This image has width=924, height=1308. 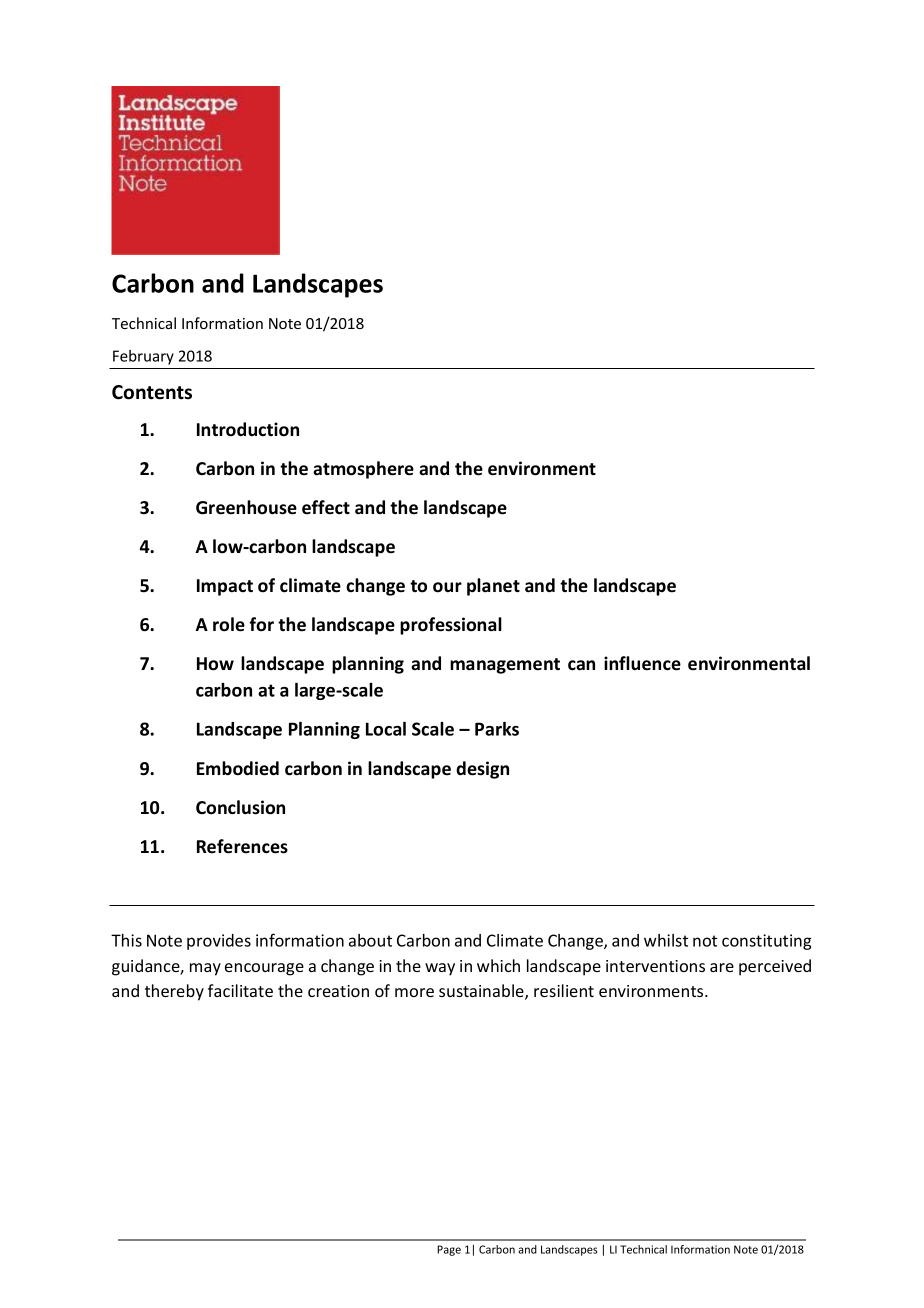 I want to click on whilst, so click(x=666, y=940).
